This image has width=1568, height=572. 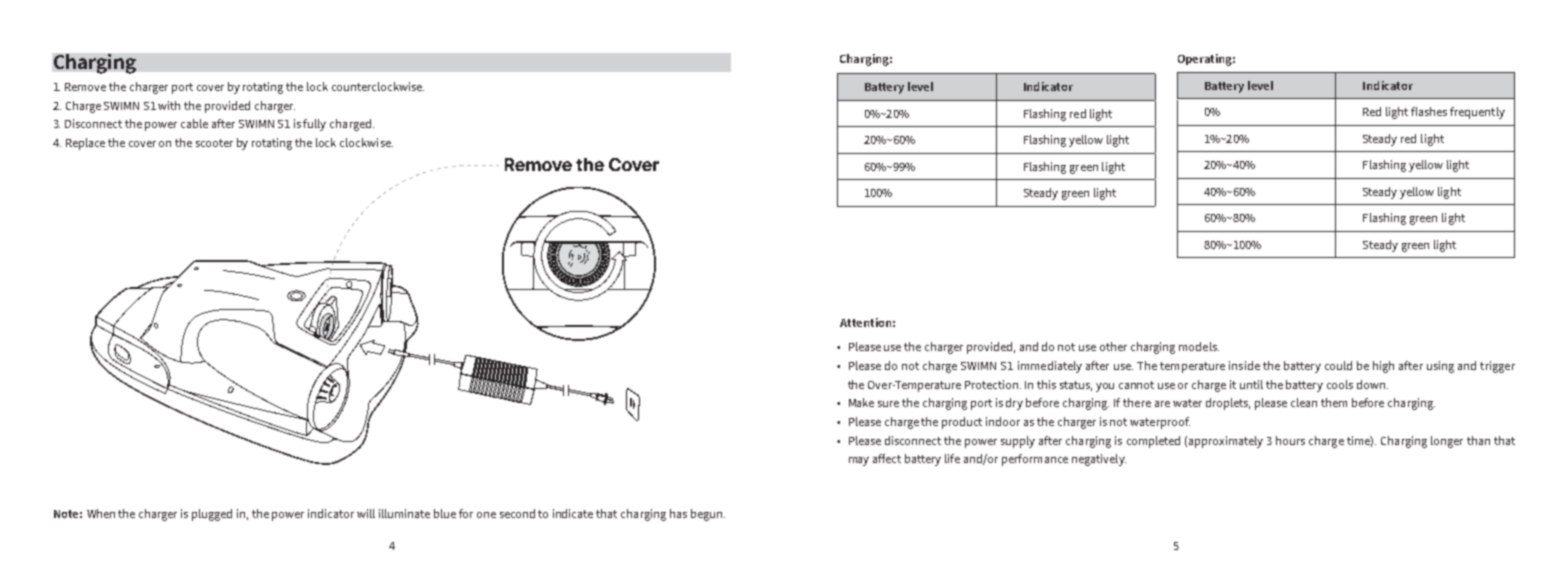 I want to click on sure, so click(x=888, y=404).
